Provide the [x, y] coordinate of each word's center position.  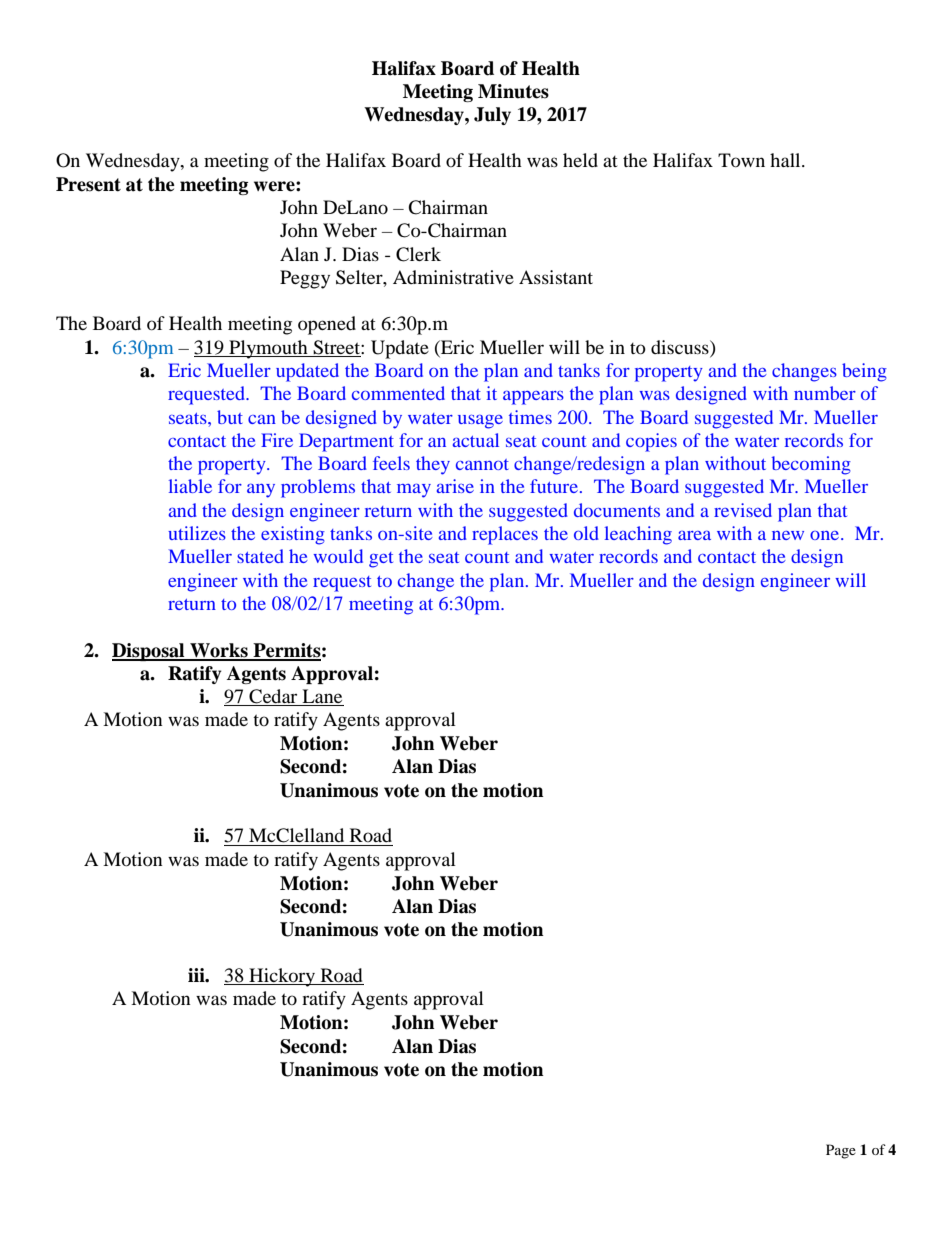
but [230, 417]
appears [533, 398]
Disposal [149, 652]
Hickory [282, 977]
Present [88, 184]
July [492, 116]
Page [841, 1151]
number [825, 393]
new [788, 535]
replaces [505, 535]
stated [260, 556]
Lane [322, 696]
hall [786, 160]
